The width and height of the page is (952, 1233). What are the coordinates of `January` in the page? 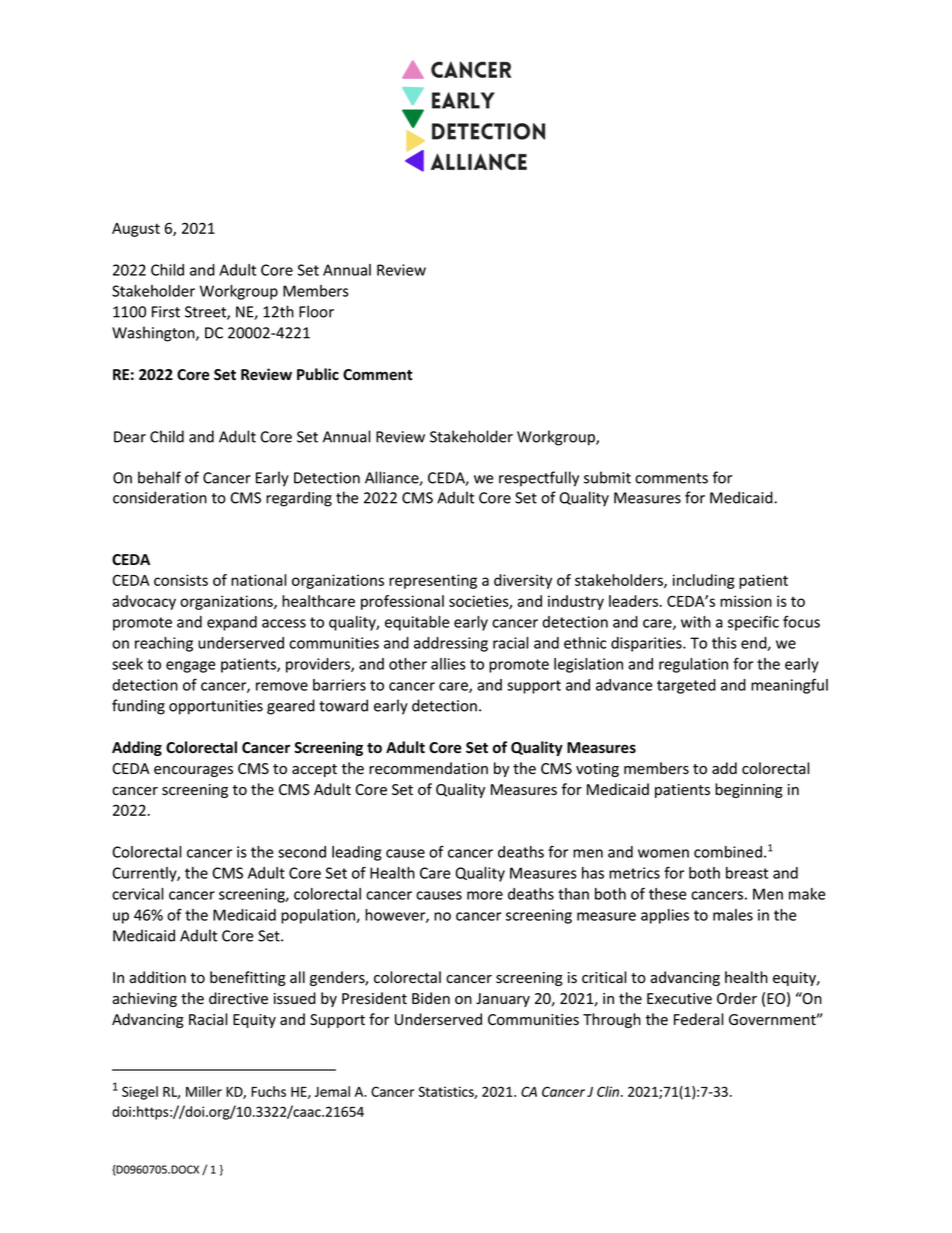 It's located at (503, 1000).
